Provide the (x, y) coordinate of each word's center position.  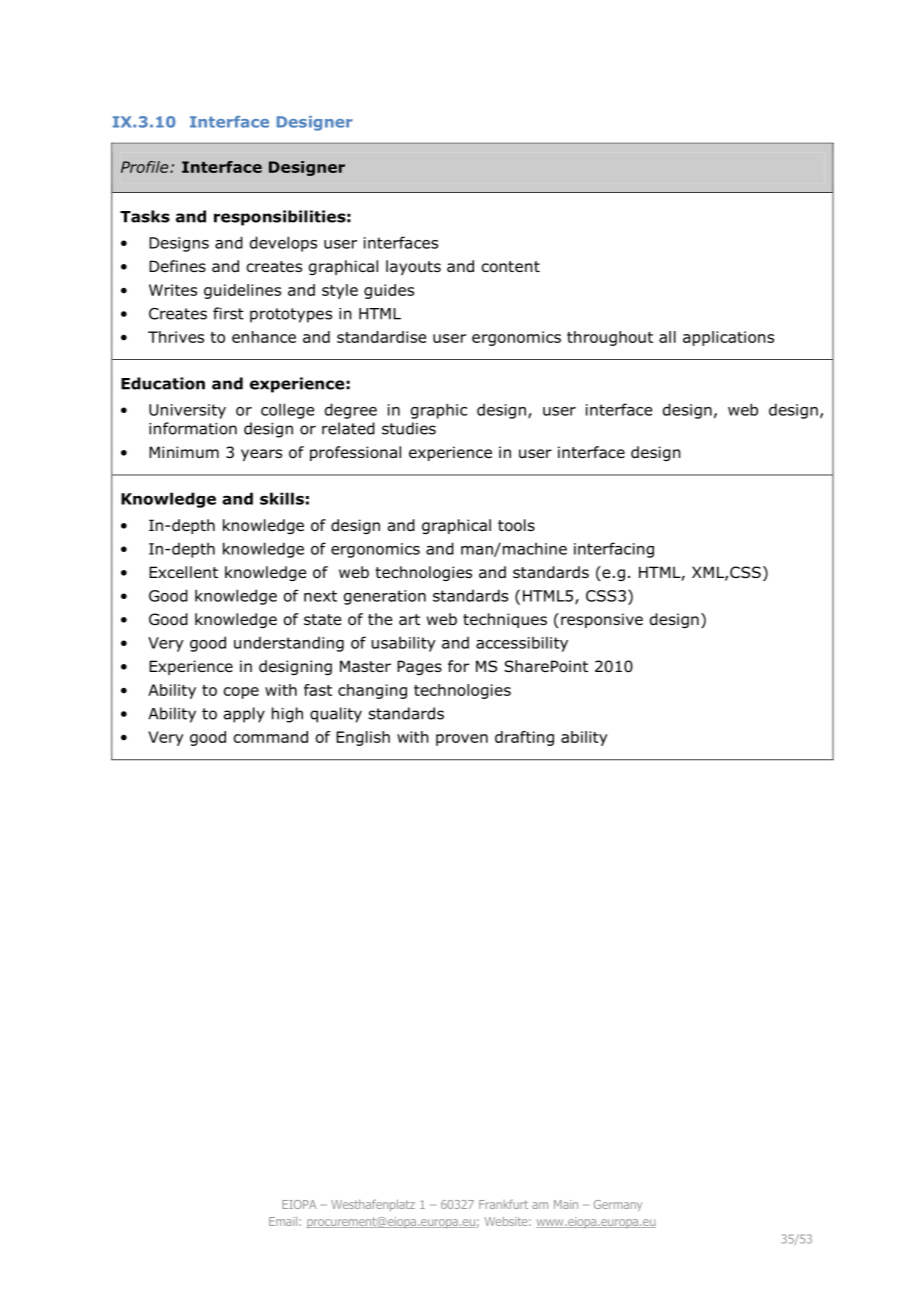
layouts (413, 267)
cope (241, 693)
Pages (419, 667)
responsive (602, 620)
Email (284, 1221)
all (667, 337)
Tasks (145, 216)
